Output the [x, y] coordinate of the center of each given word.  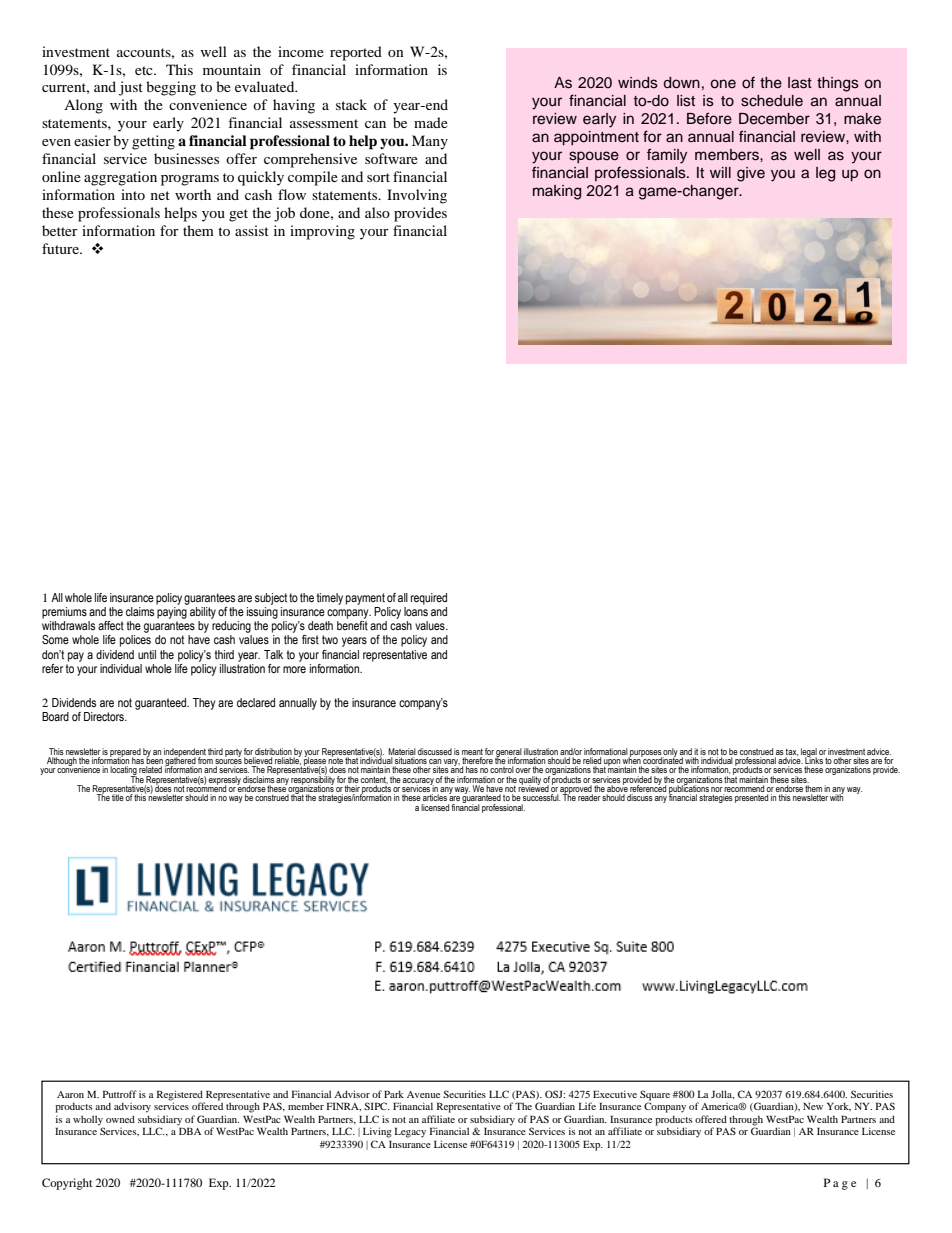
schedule [772, 101]
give [751, 174]
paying [172, 611]
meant [472, 751]
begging [171, 88]
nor [717, 791]
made [431, 122]
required [429, 599]
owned [120, 1119]
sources [228, 763]
